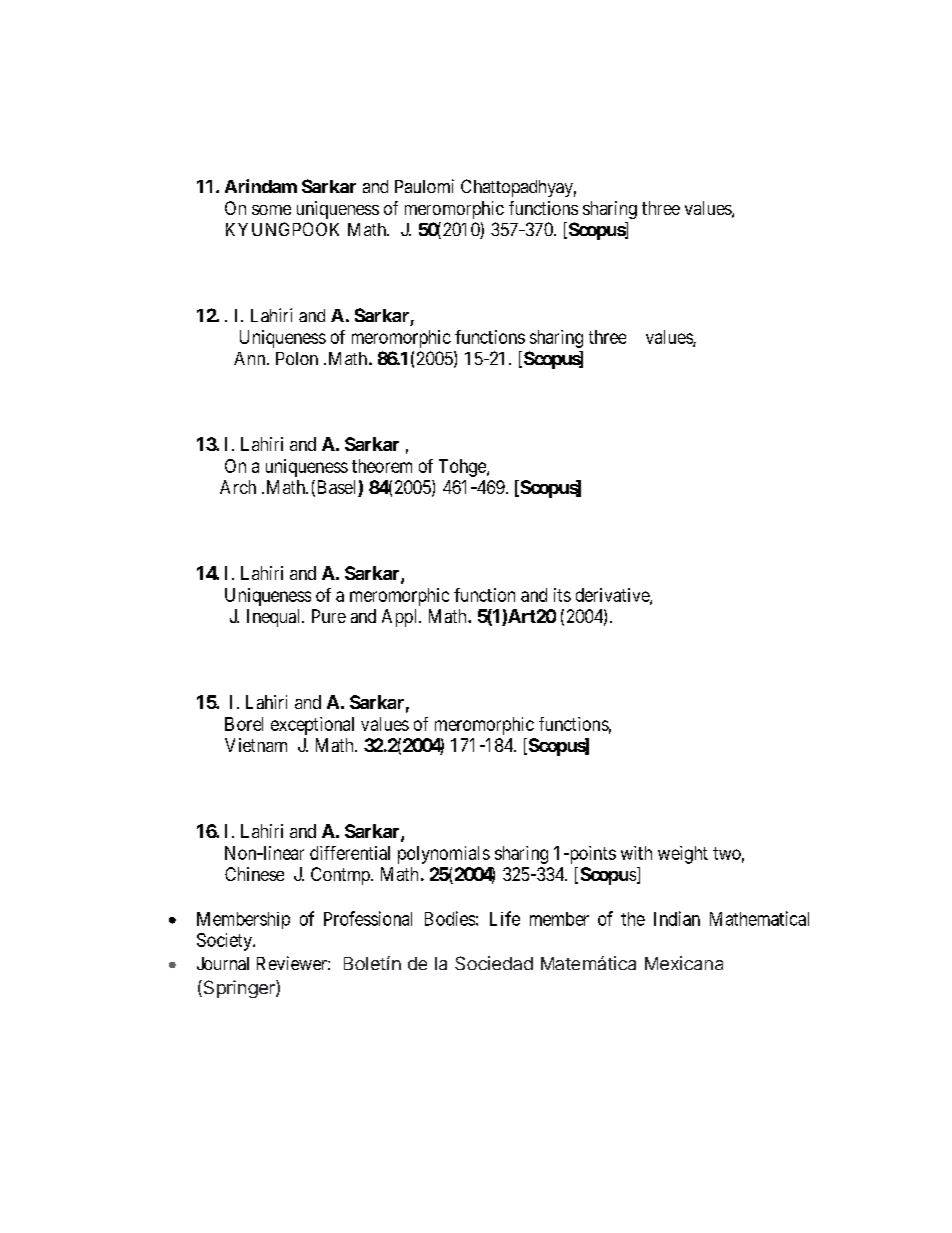 The width and height of the screenshot is (952, 1233). What do you see at coordinates (613, 596) in the screenshot?
I see `derivative` at bounding box center [613, 596].
